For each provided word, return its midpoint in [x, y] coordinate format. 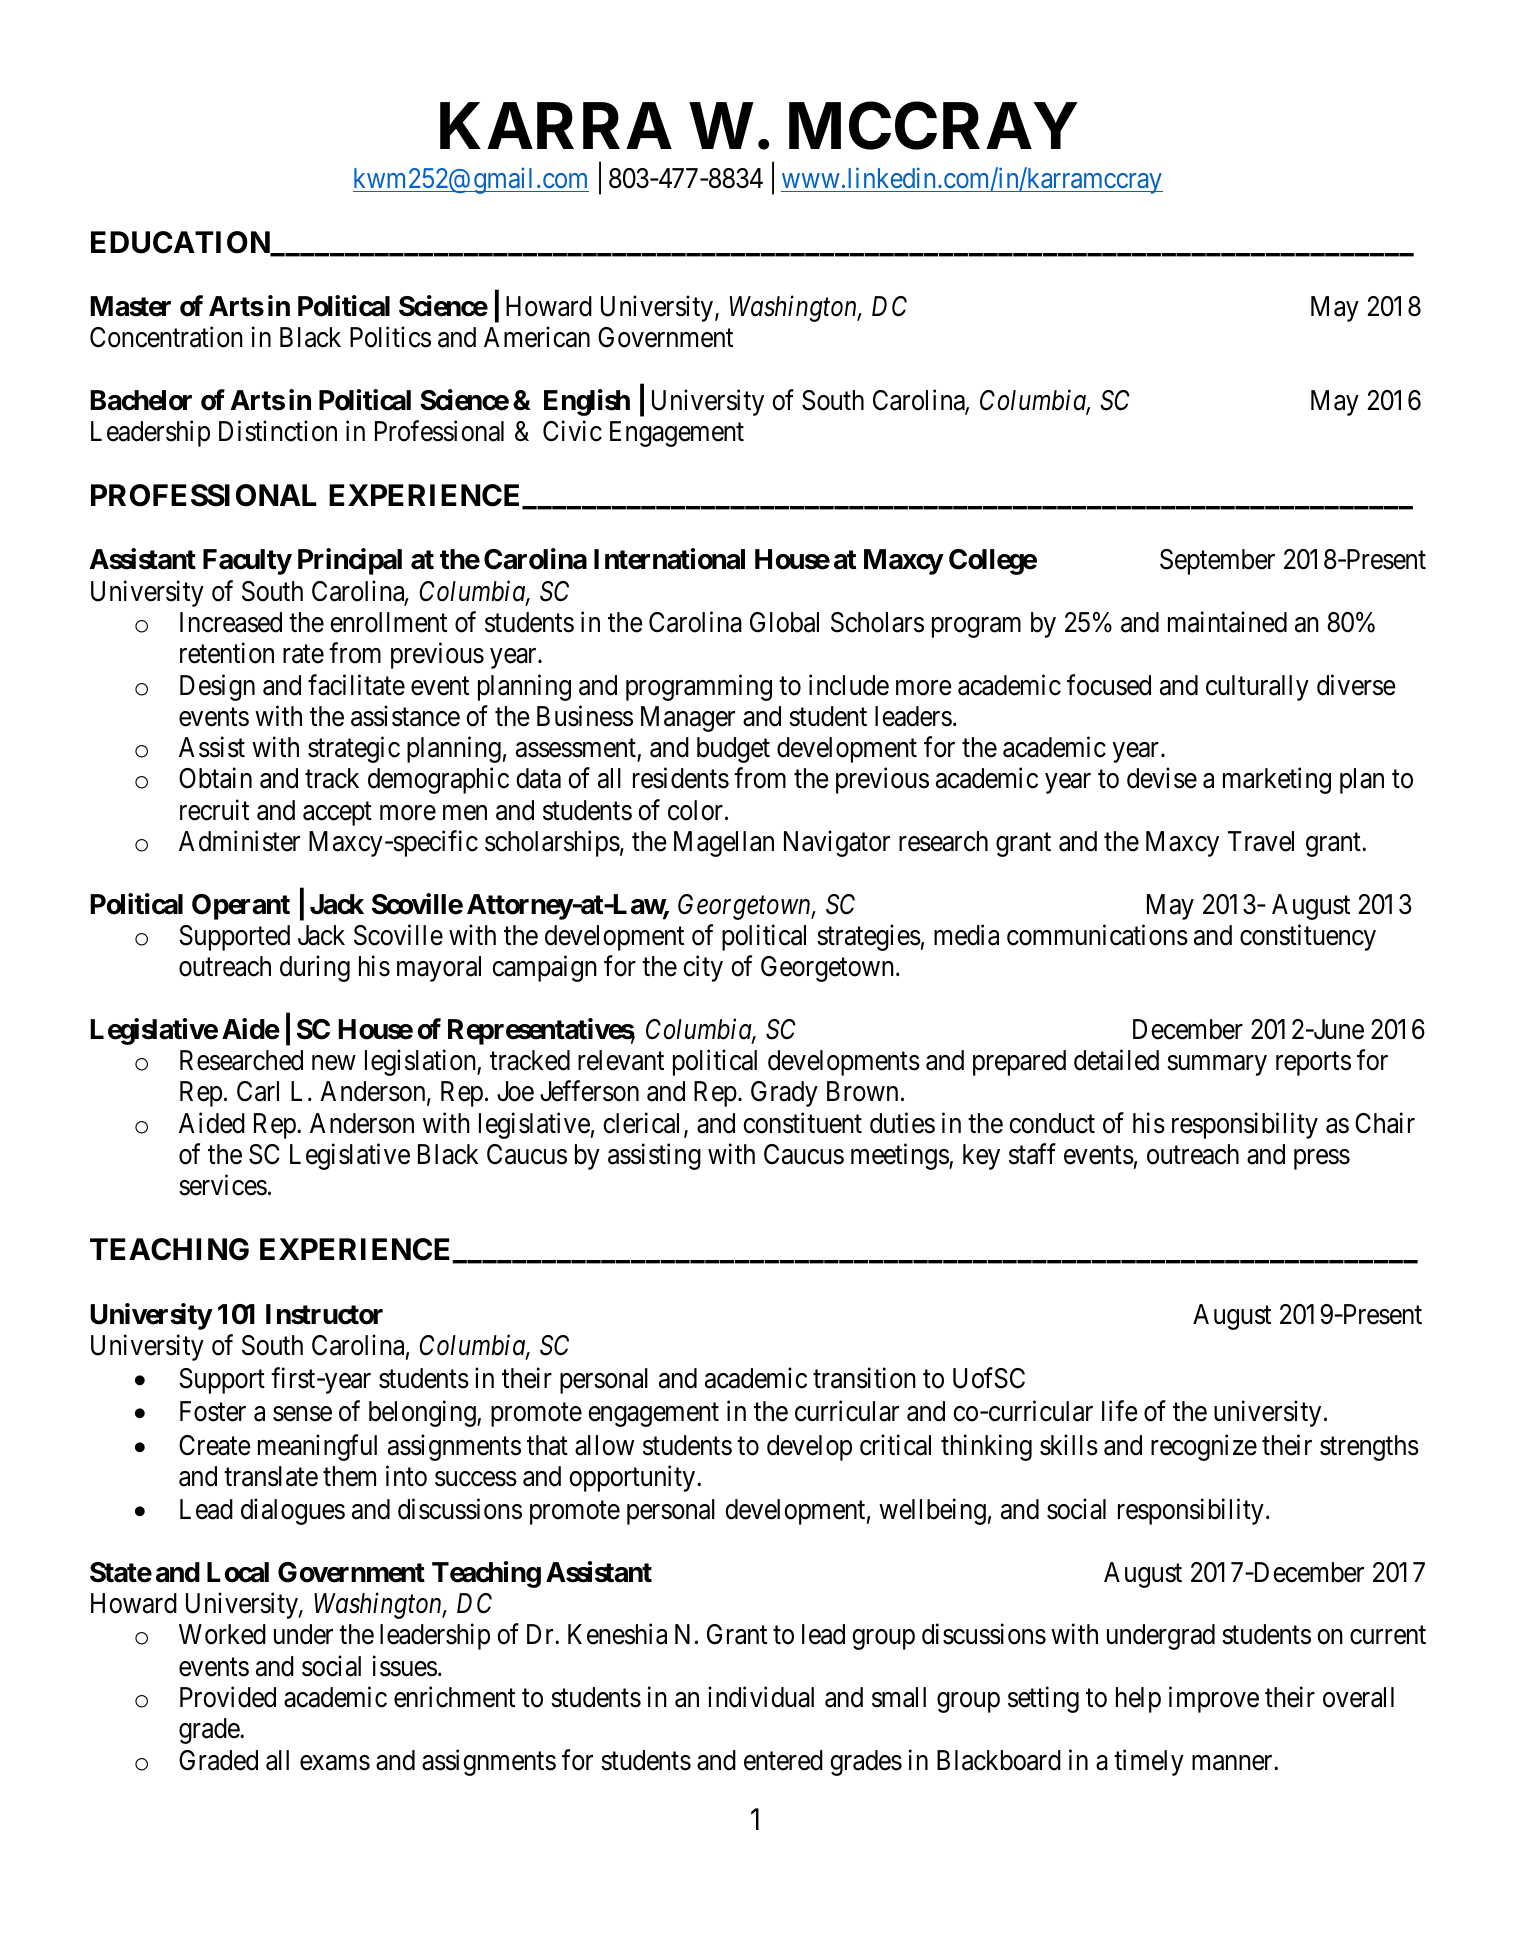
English [587, 402]
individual [761, 1697]
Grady [784, 1094]
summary [1217, 1066]
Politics [390, 337]
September [1217, 562]
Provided [228, 1697]
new [333, 1063]
